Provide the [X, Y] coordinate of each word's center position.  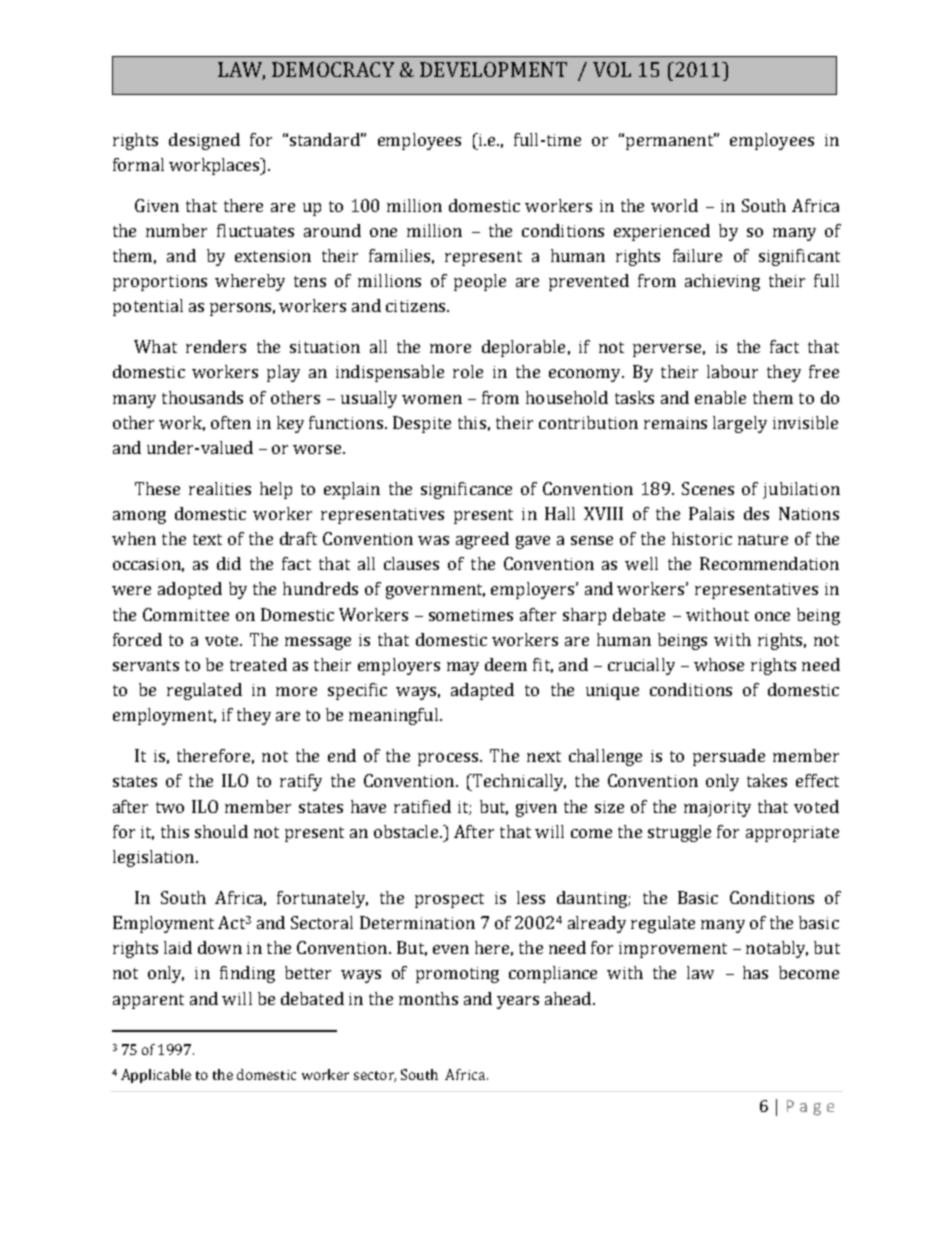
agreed [482, 540]
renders [216, 346]
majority [717, 809]
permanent [671, 141]
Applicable [156, 1076]
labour [732, 371]
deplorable [523, 348]
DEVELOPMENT [493, 69]
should [221, 831]
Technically [518, 782]
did [229, 563]
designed [204, 141]
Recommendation [769, 563]
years [518, 1002]
